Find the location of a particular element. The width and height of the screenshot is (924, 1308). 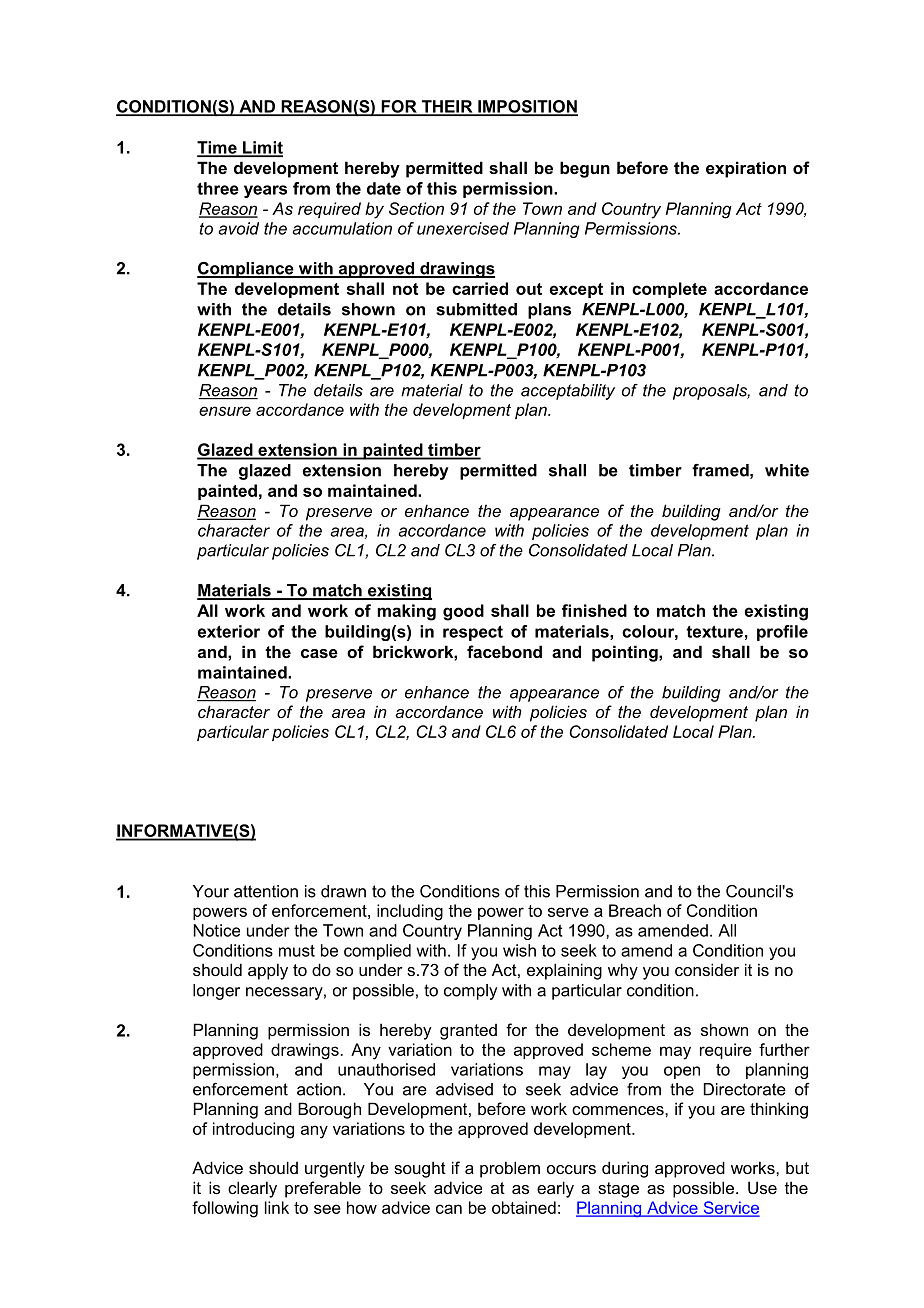

IMPOSITION is located at coordinates (527, 107).
